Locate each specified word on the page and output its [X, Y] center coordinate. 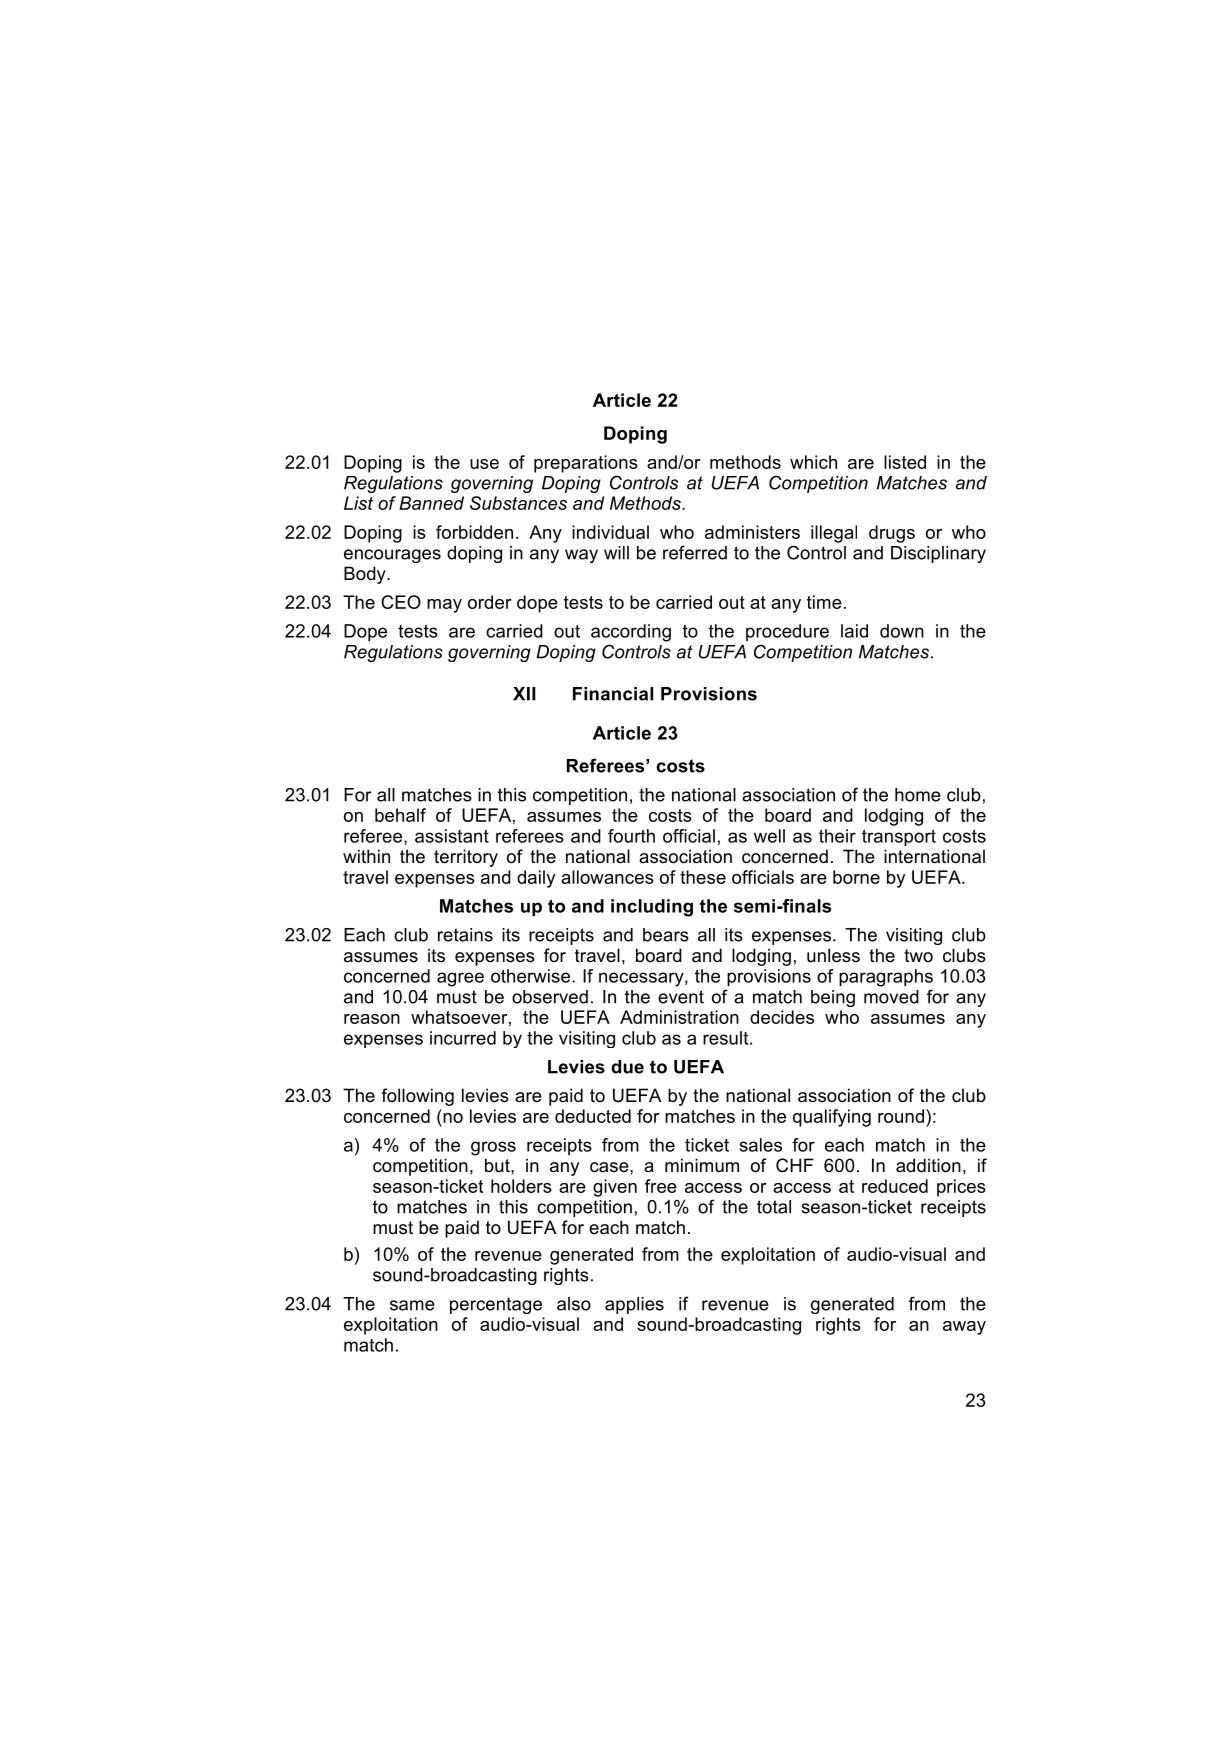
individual [610, 532]
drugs [892, 534]
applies [634, 1305]
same [412, 1305]
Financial [613, 694]
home [918, 795]
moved [891, 997]
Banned [431, 503]
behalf [400, 815]
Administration [679, 1017]
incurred [463, 1038]
